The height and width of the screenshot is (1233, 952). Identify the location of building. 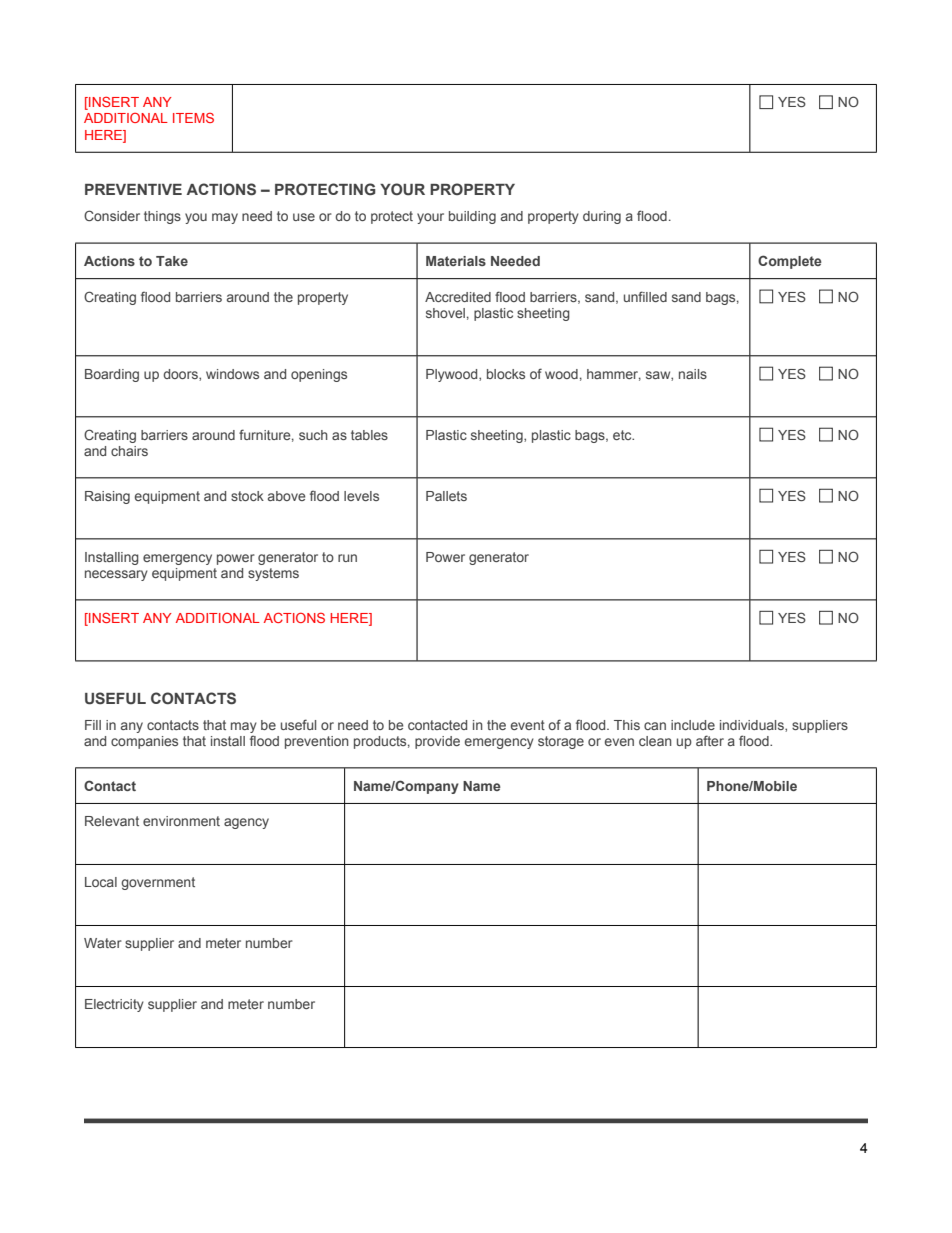
(472, 217).
